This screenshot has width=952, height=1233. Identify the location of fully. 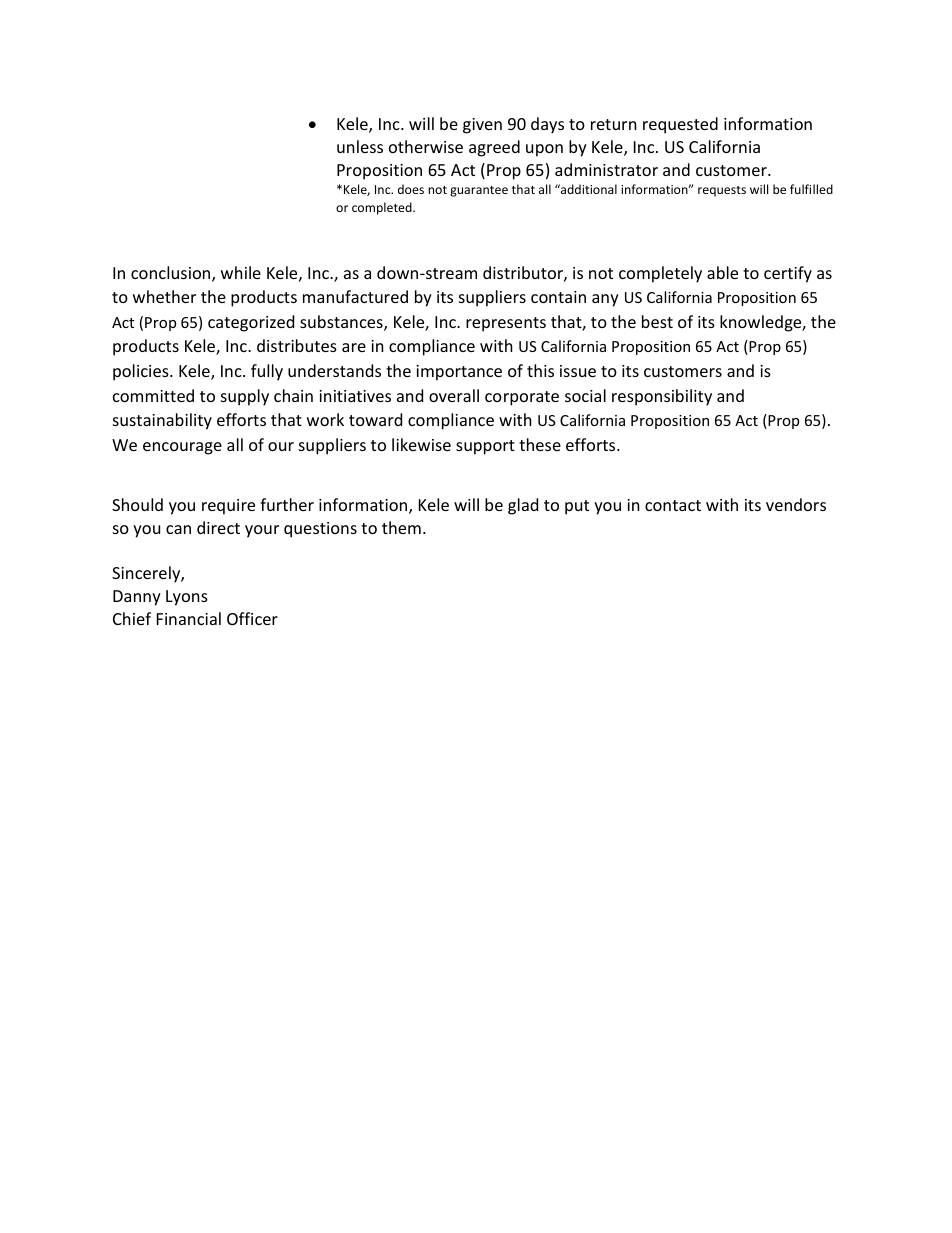
(267, 372).
